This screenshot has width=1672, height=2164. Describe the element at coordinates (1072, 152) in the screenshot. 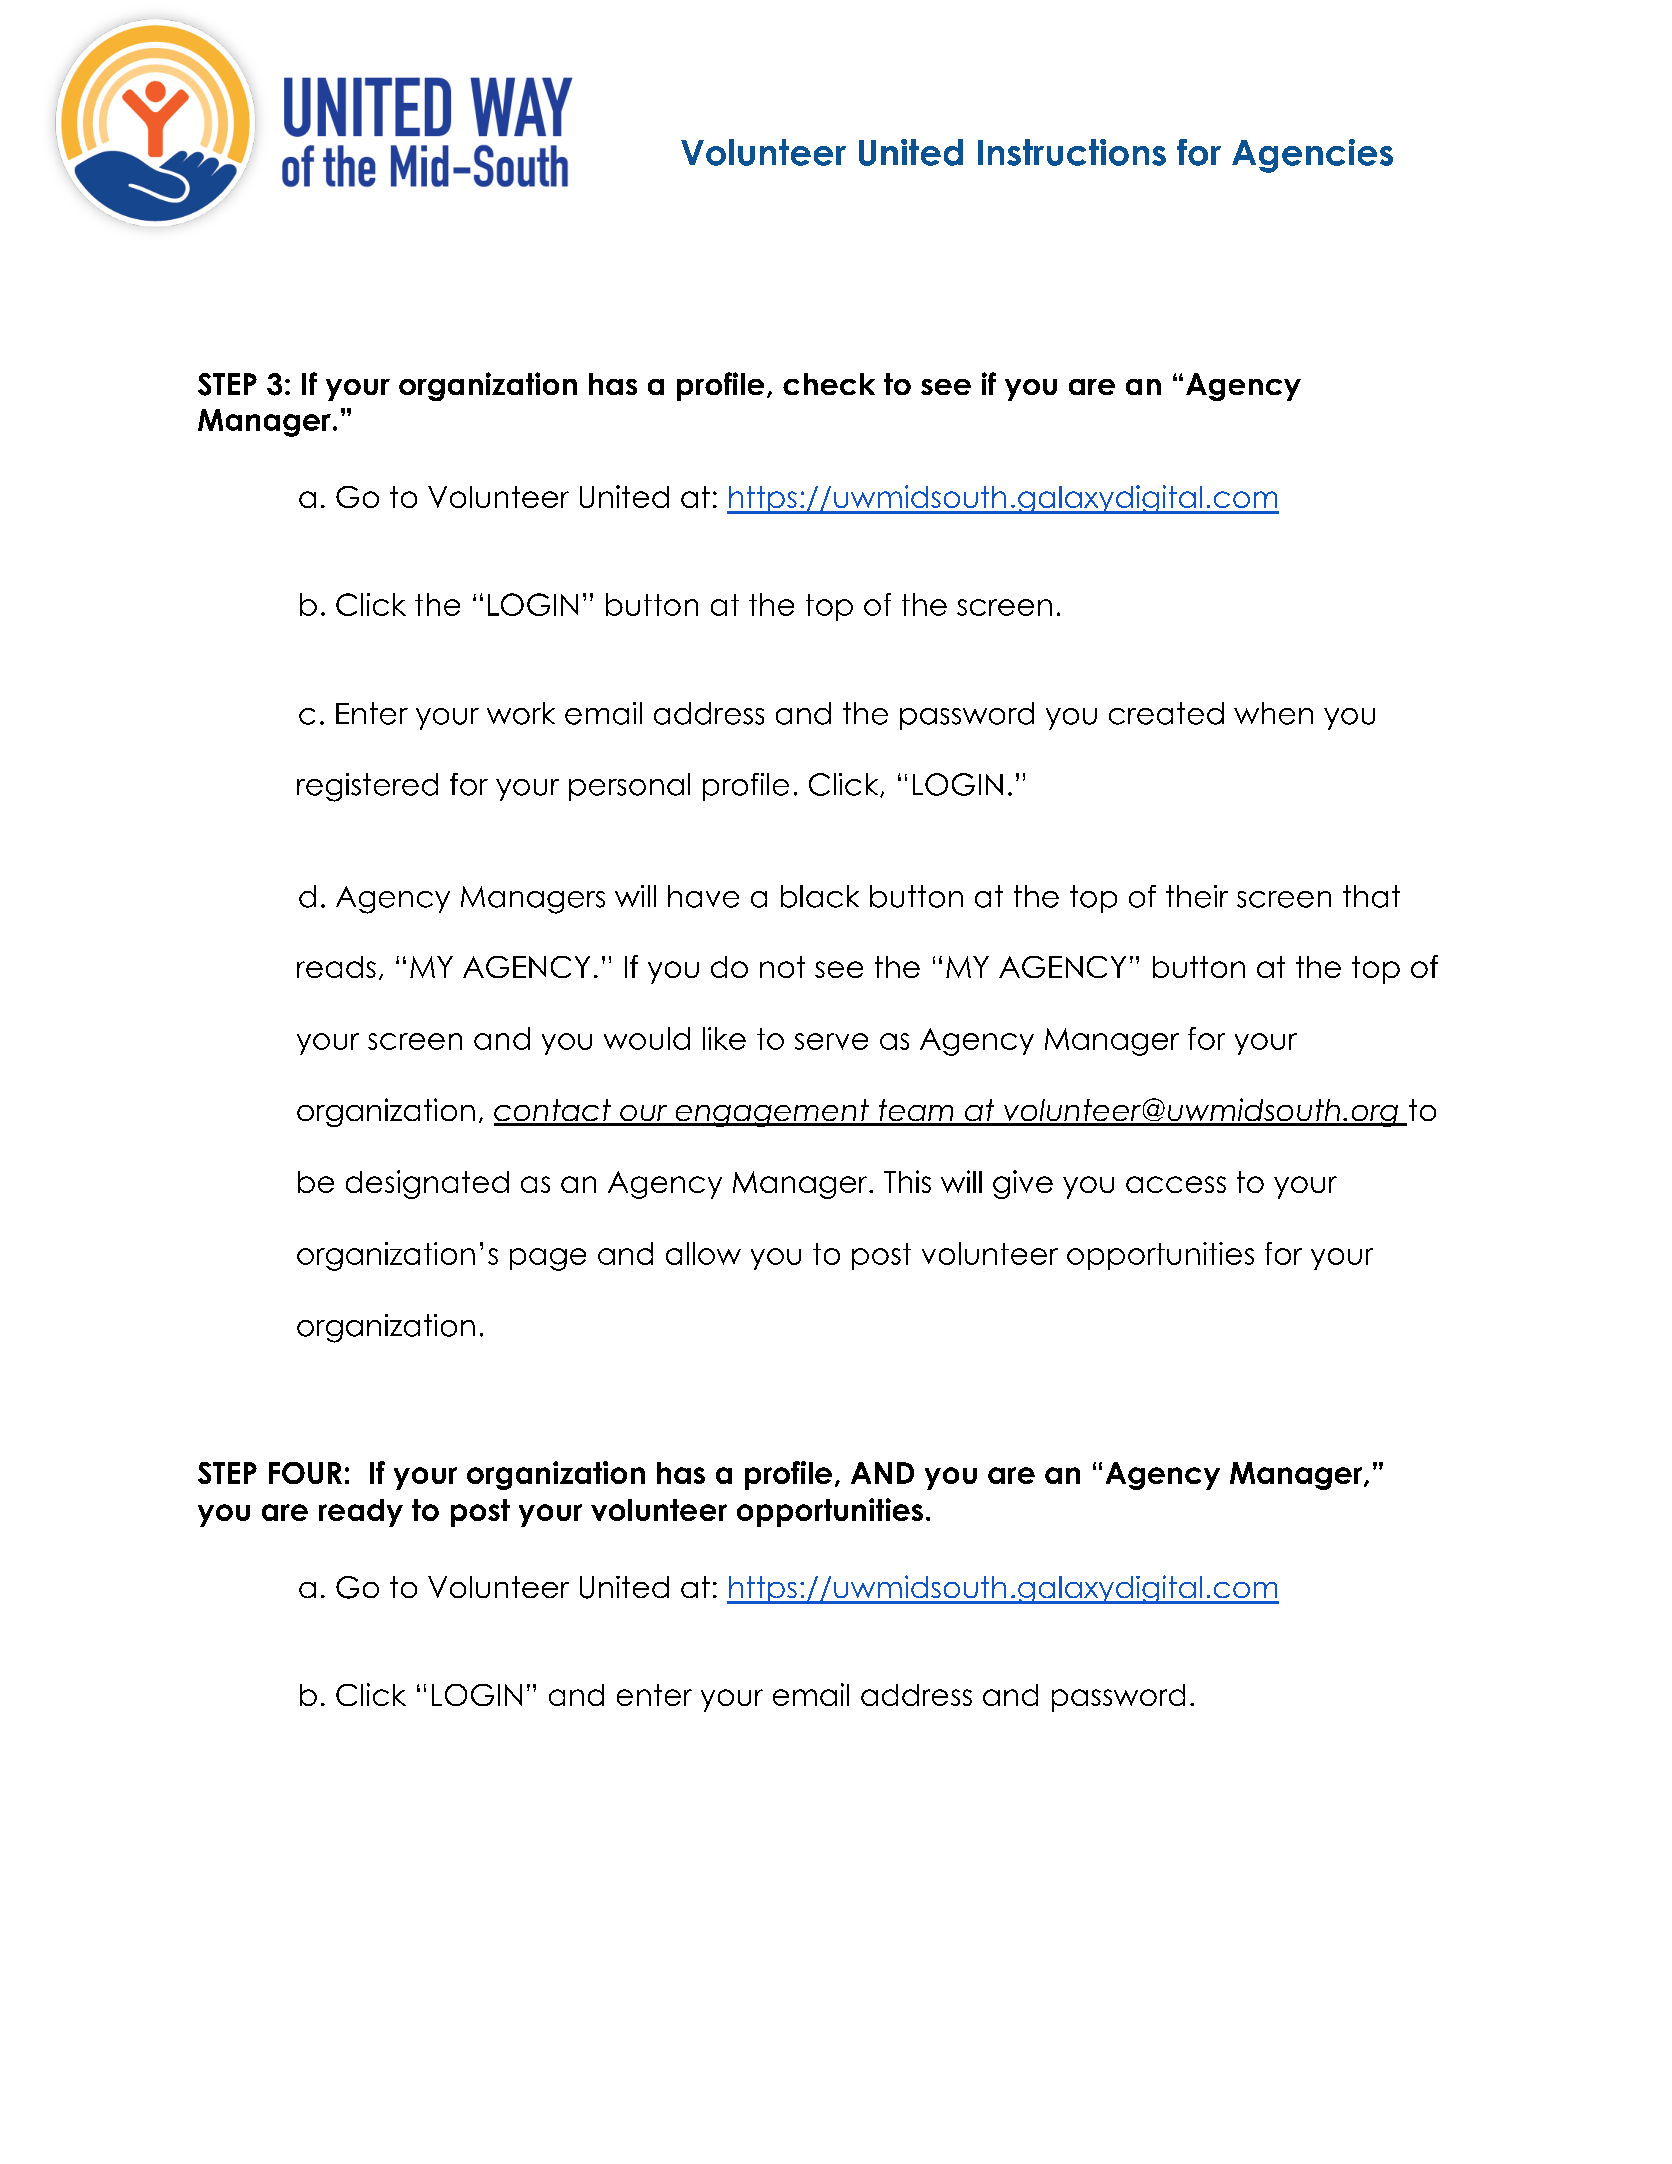

I see `Instructions` at that location.
